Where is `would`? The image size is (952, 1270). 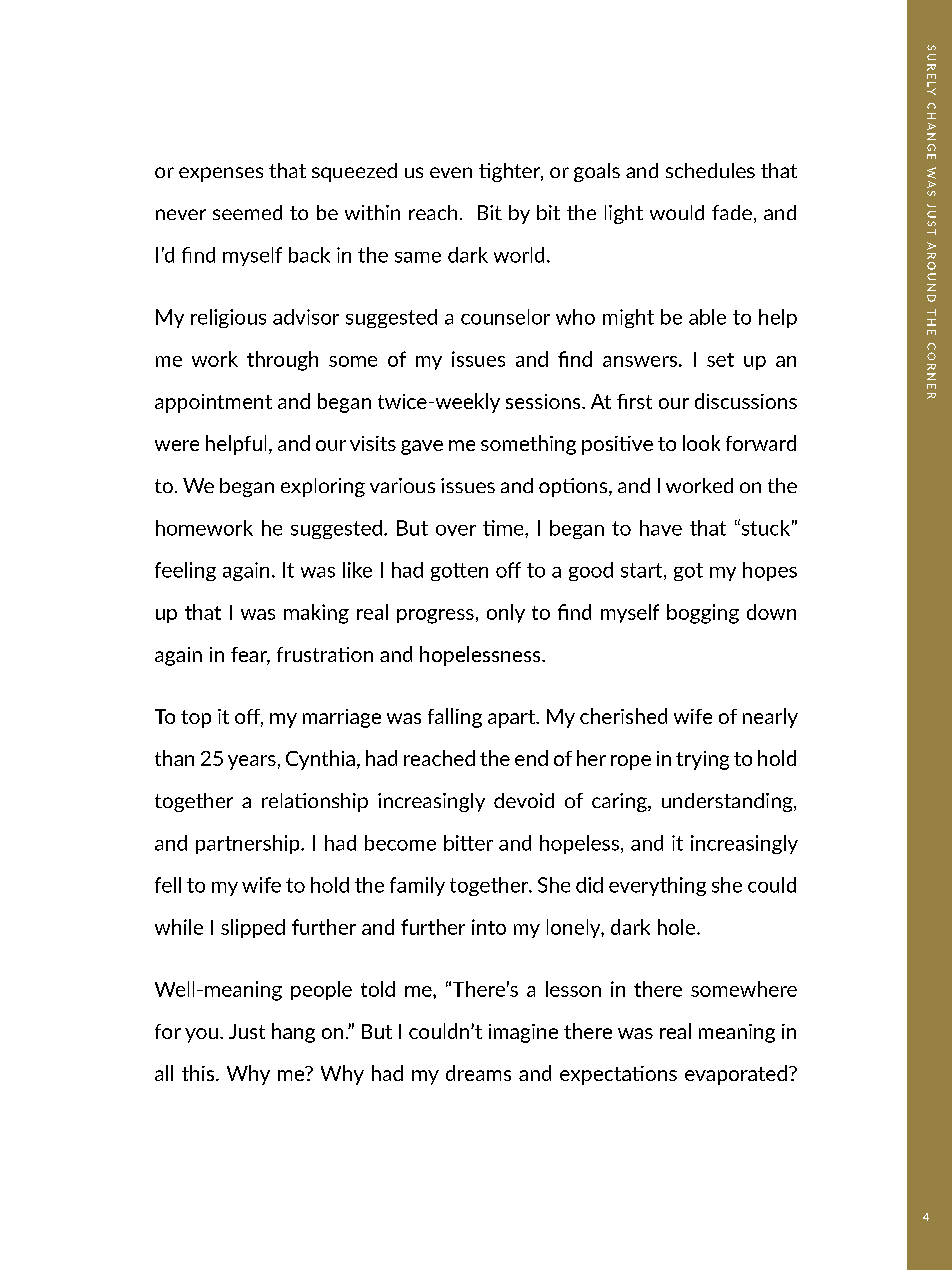 would is located at coordinates (677, 212).
